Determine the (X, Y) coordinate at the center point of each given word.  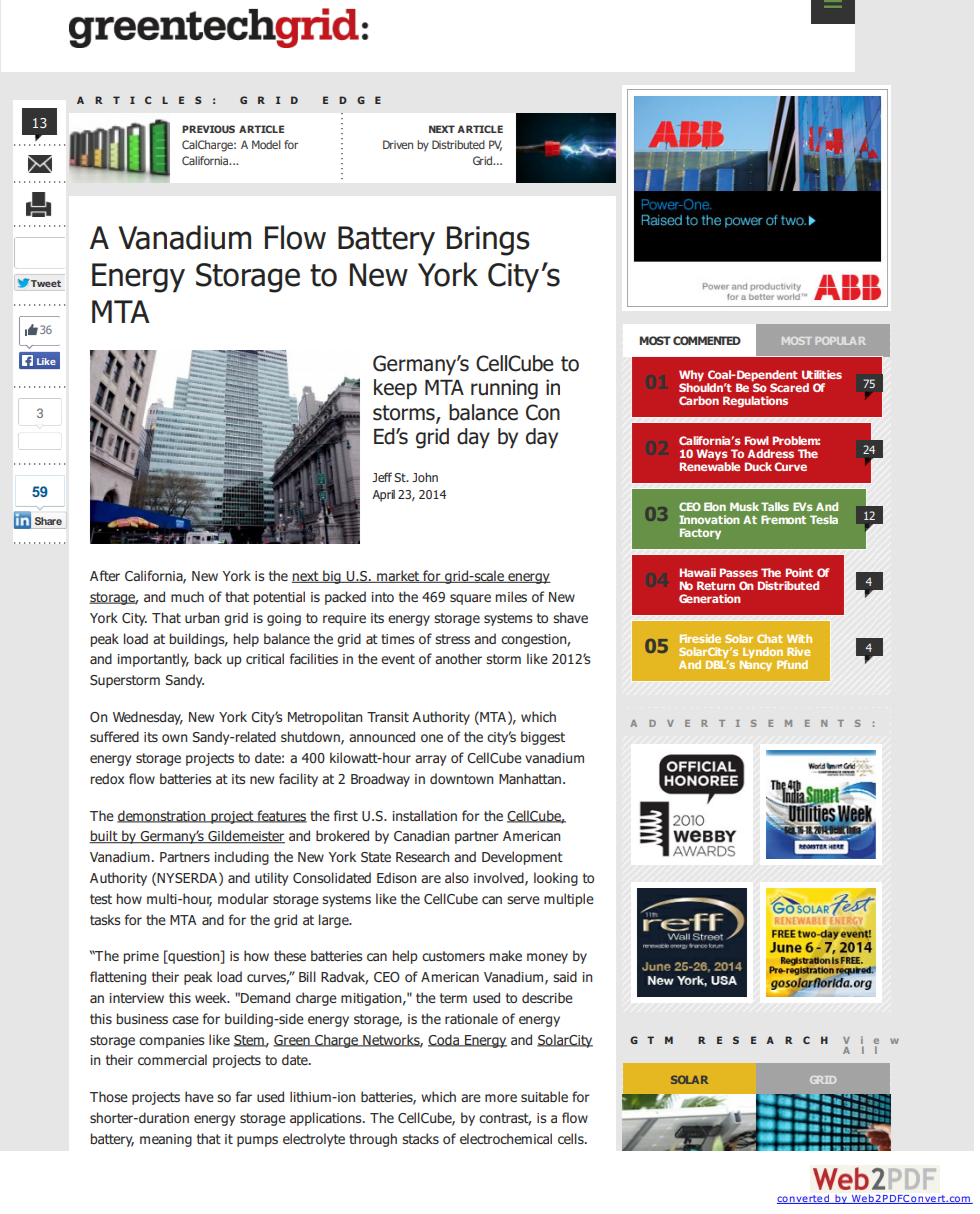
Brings (488, 241)
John (425, 477)
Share (48, 521)
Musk (744, 506)
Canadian (421, 835)
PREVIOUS (208, 129)
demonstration (162, 816)
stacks (420, 1138)
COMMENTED (707, 340)
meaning (166, 1140)
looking (556, 879)
